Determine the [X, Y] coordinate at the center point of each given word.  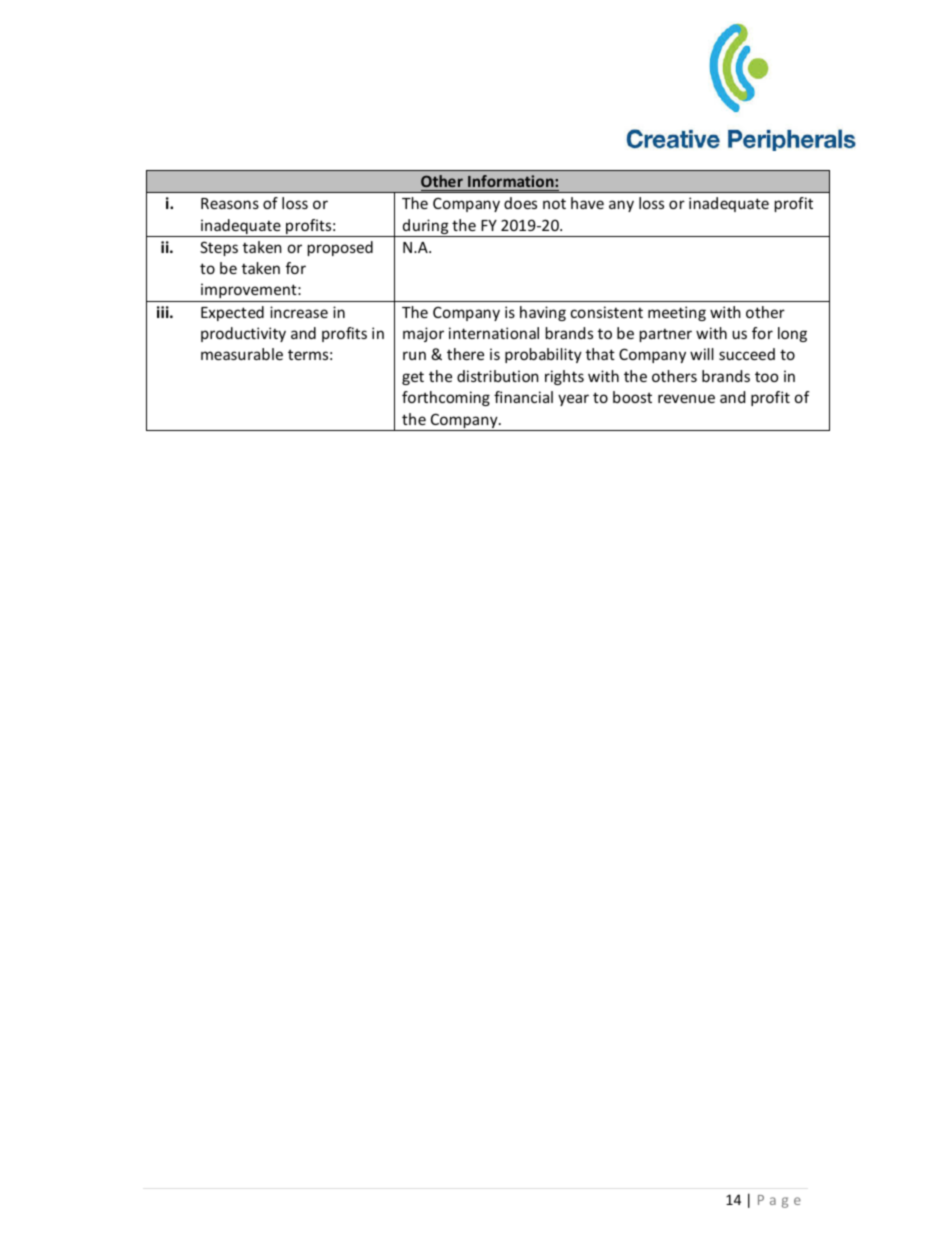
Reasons [230, 203]
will [702, 354]
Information [512, 181]
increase [299, 312]
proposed [340, 248]
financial [523, 397]
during [425, 228]
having [543, 313]
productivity [243, 334]
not [554, 203]
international [494, 333]
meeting [677, 313]
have [587, 203]
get [413, 378]
